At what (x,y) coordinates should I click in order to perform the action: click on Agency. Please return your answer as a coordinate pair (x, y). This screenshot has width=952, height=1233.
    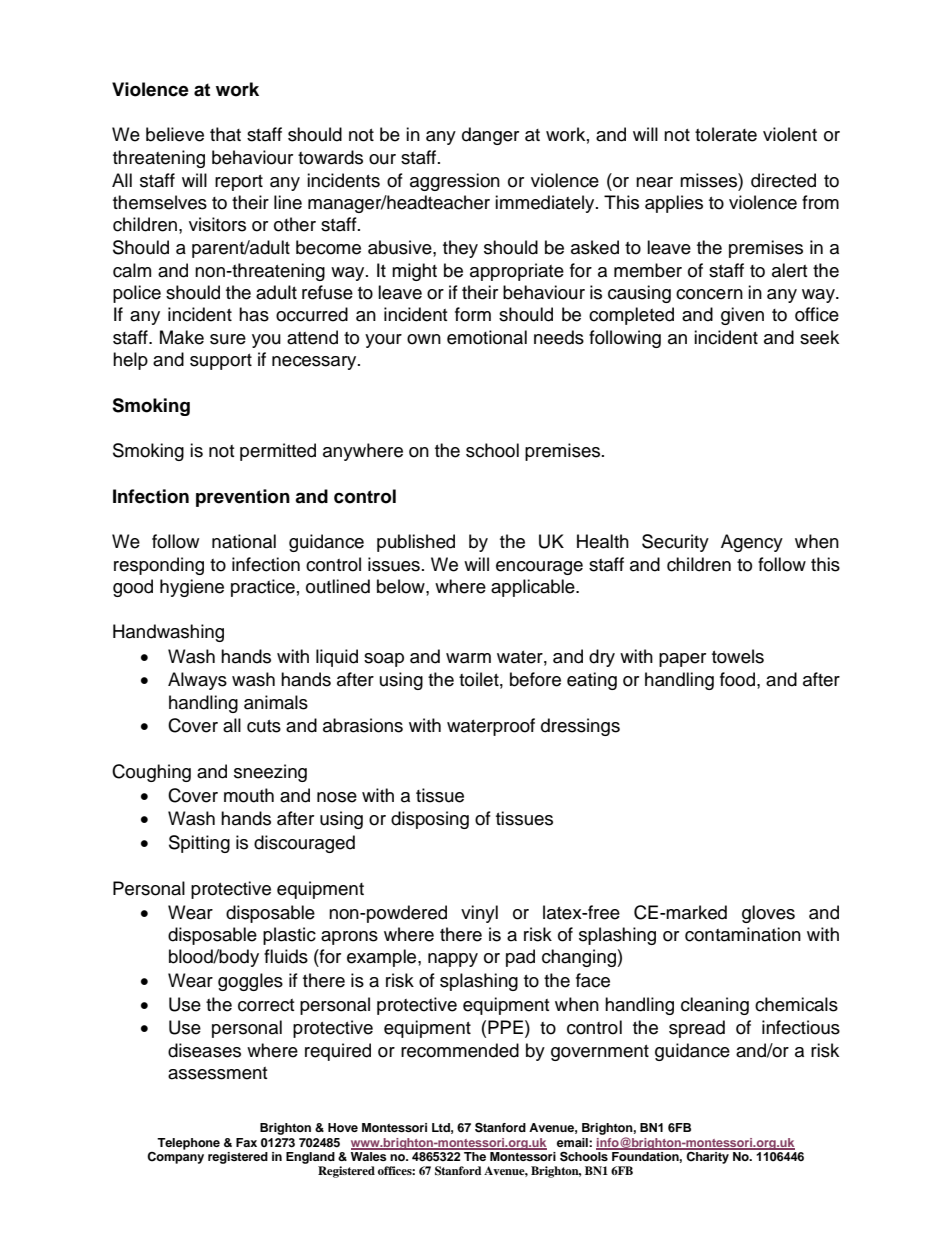
    Looking at the image, I should click on (752, 543).
